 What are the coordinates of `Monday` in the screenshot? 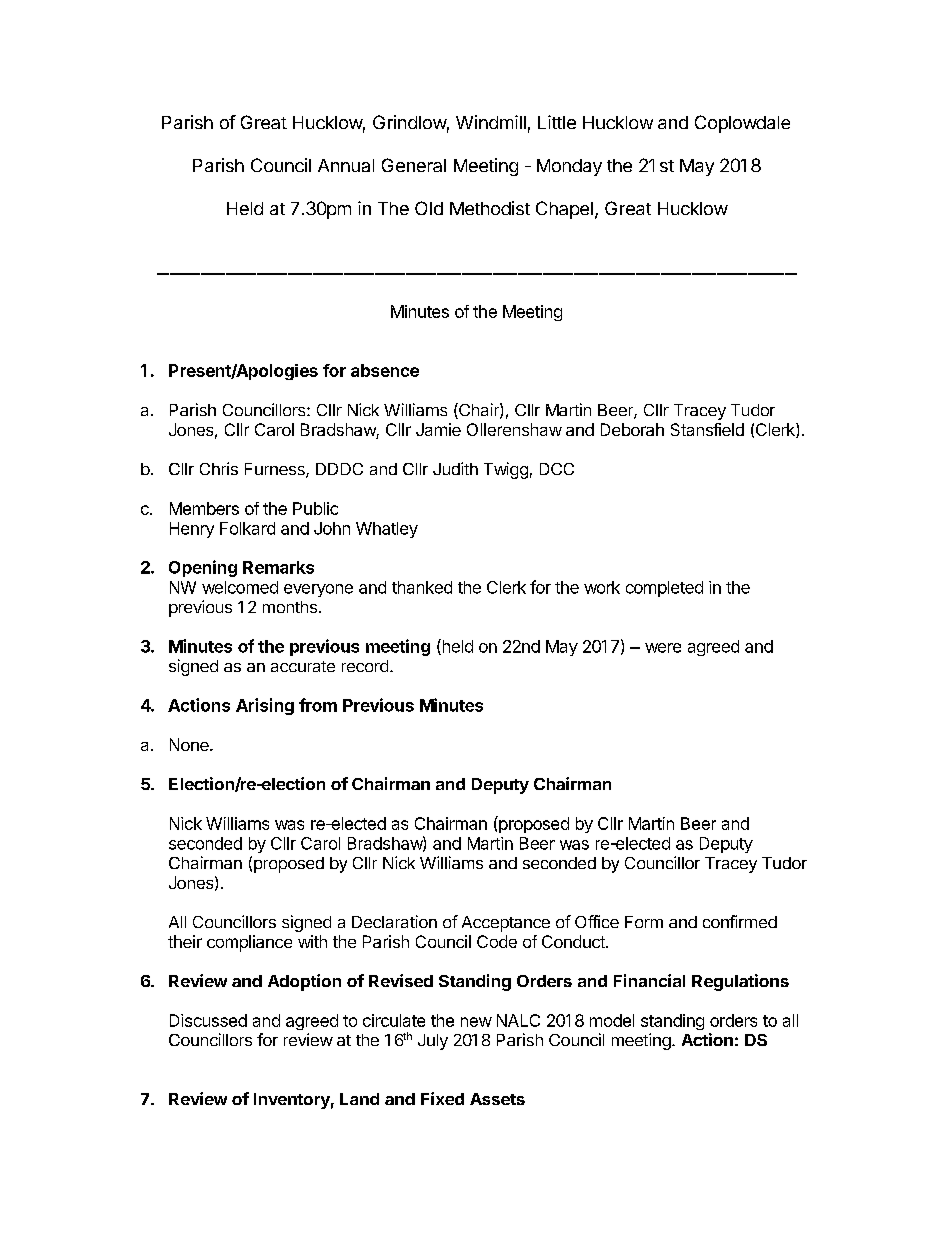 It's located at (569, 167).
